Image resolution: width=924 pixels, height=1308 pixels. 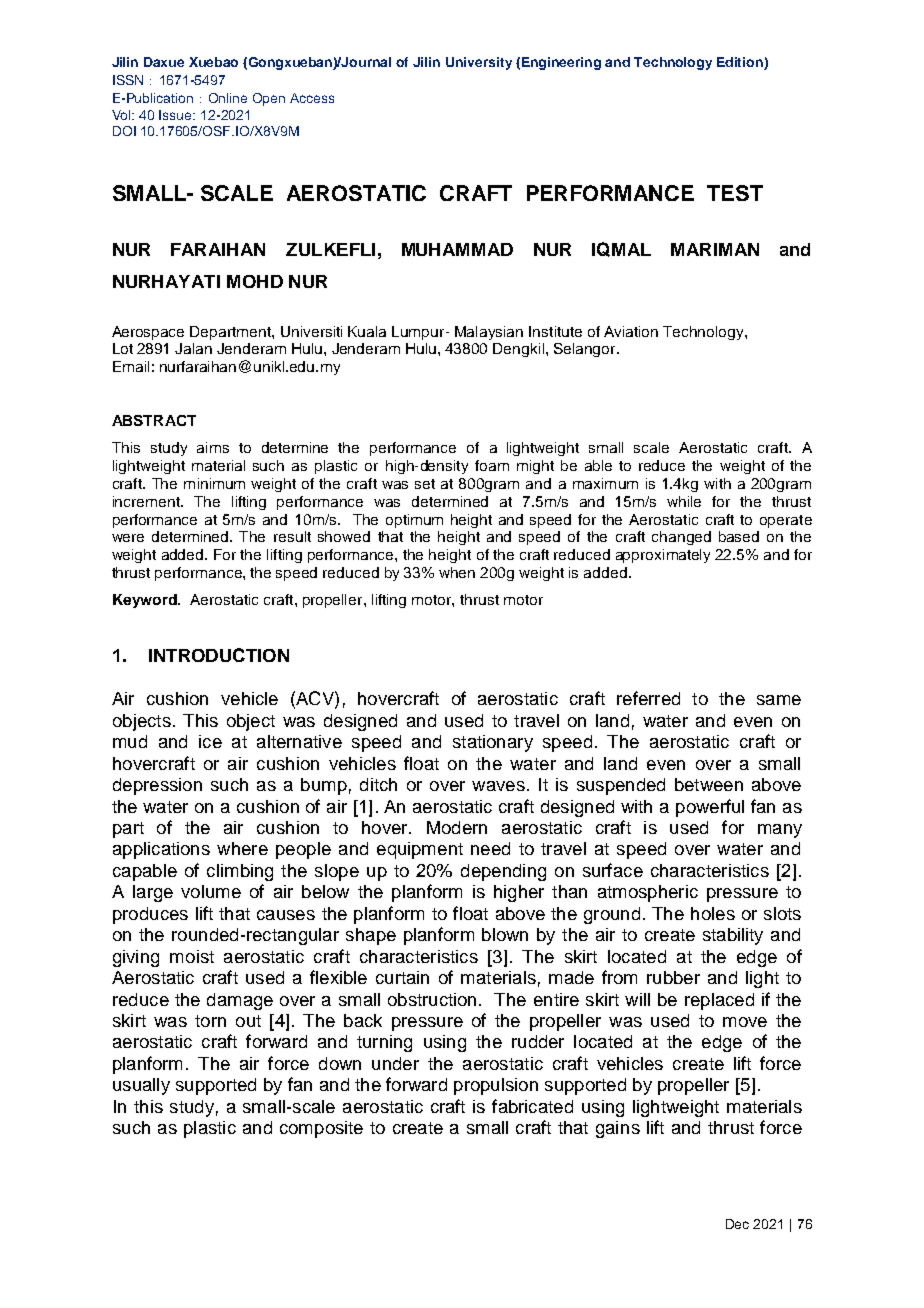 What do you see at coordinates (479, 63) in the document?
I see `University` at bounding box center [479, 63].
